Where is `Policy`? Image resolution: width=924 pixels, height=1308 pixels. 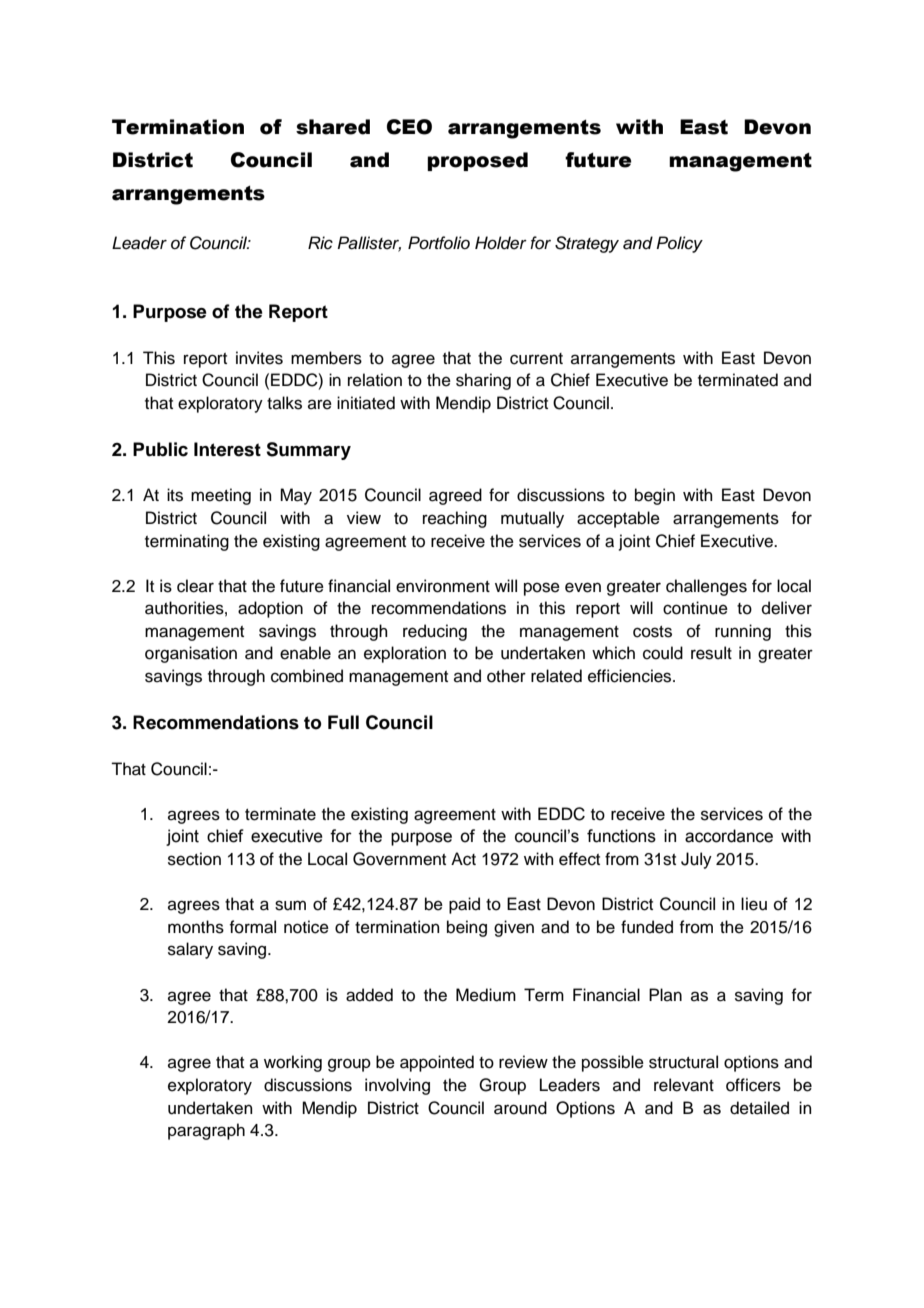 Policy is located at coordinates (679, 244).
